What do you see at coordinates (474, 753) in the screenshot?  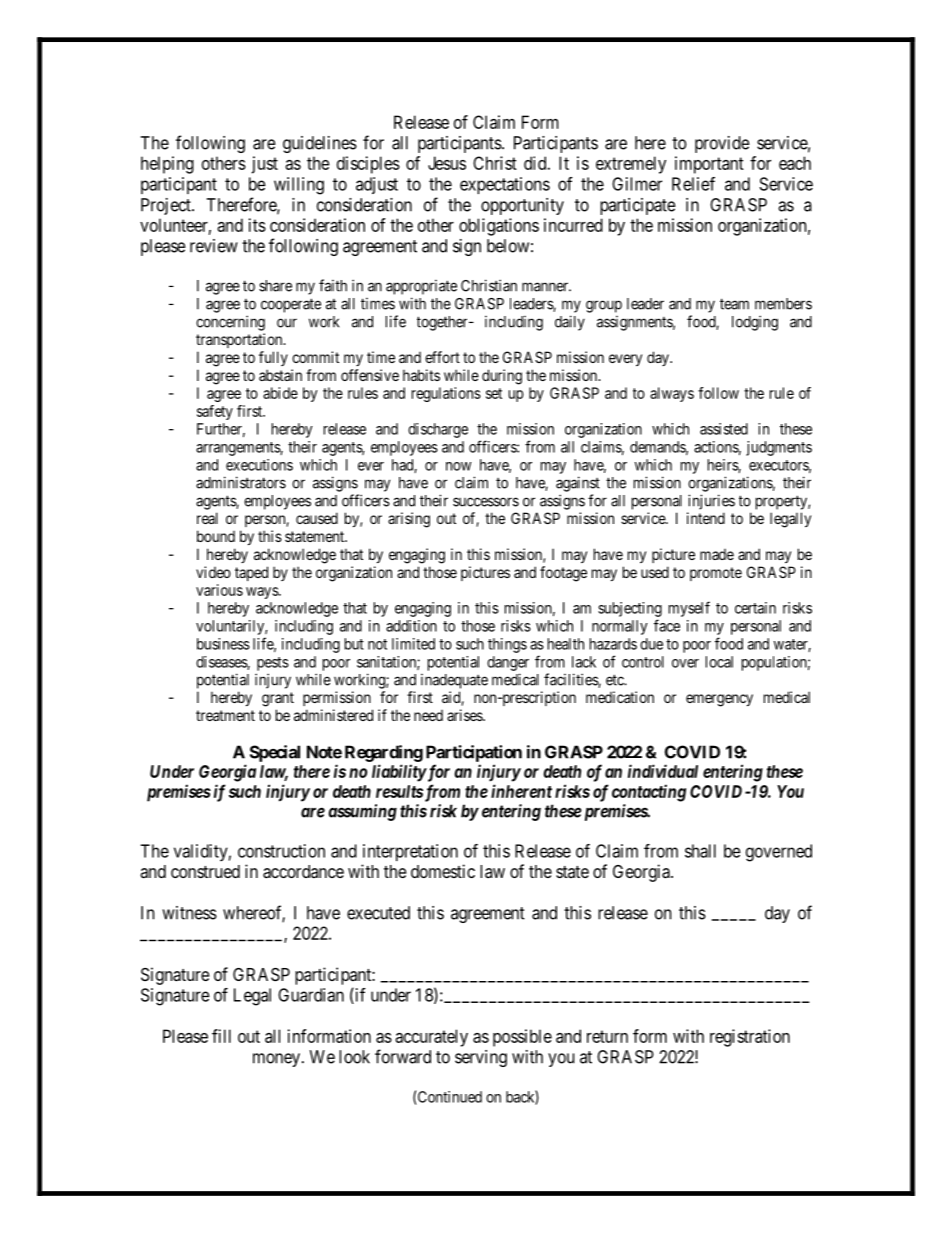 I see `Participation` at bounding box center [474, 753].
